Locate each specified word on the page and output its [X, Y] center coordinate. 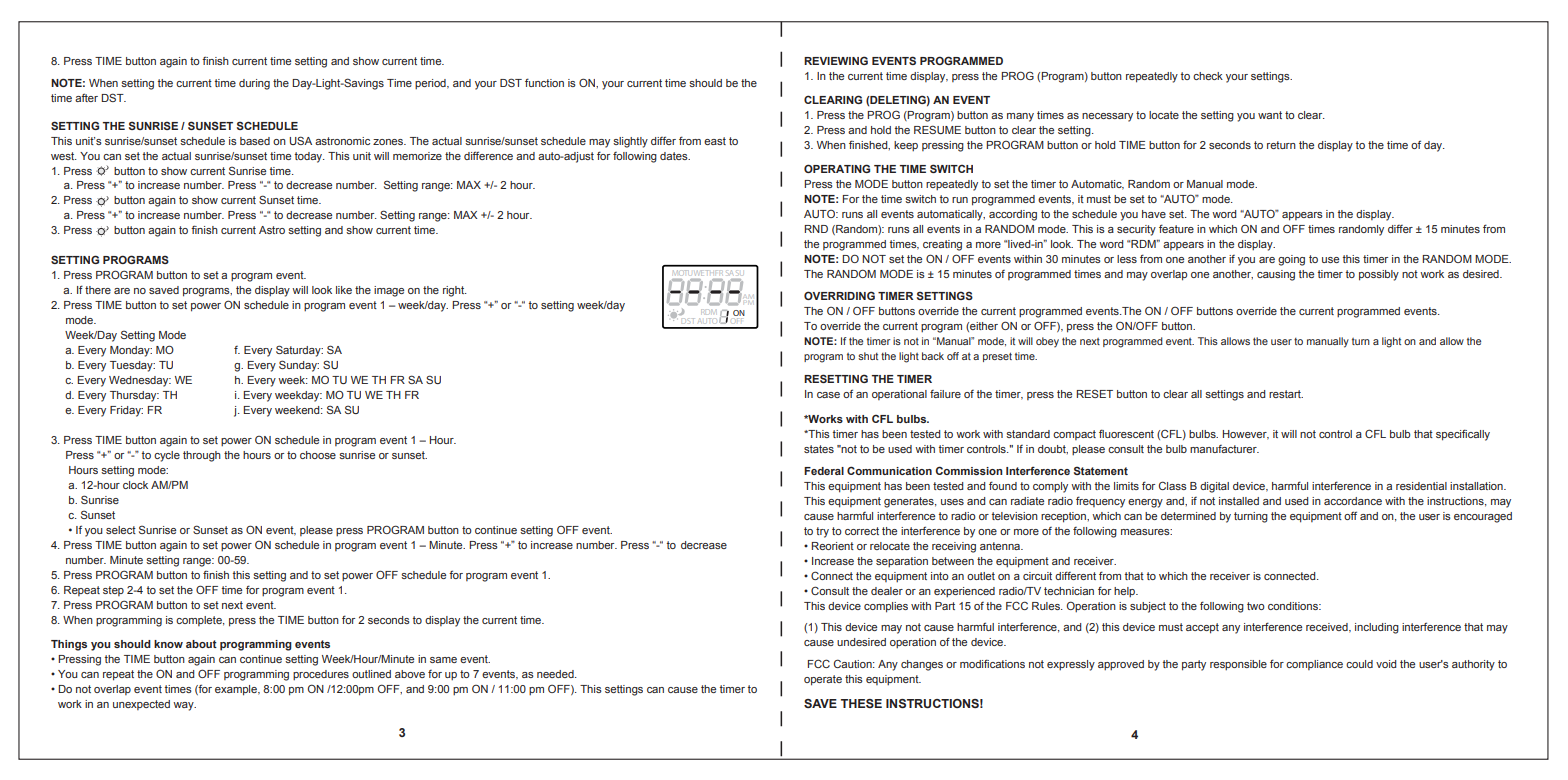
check [1208, 76]
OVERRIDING [839, 295]
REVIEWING [836, 60]
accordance [1353, 501]
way [184, 706]
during [254, 84]
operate [823, 680]
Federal [824, 471]
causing [1276, 275]
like [344, 290]
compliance [1314, 665]
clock [135, 485]
